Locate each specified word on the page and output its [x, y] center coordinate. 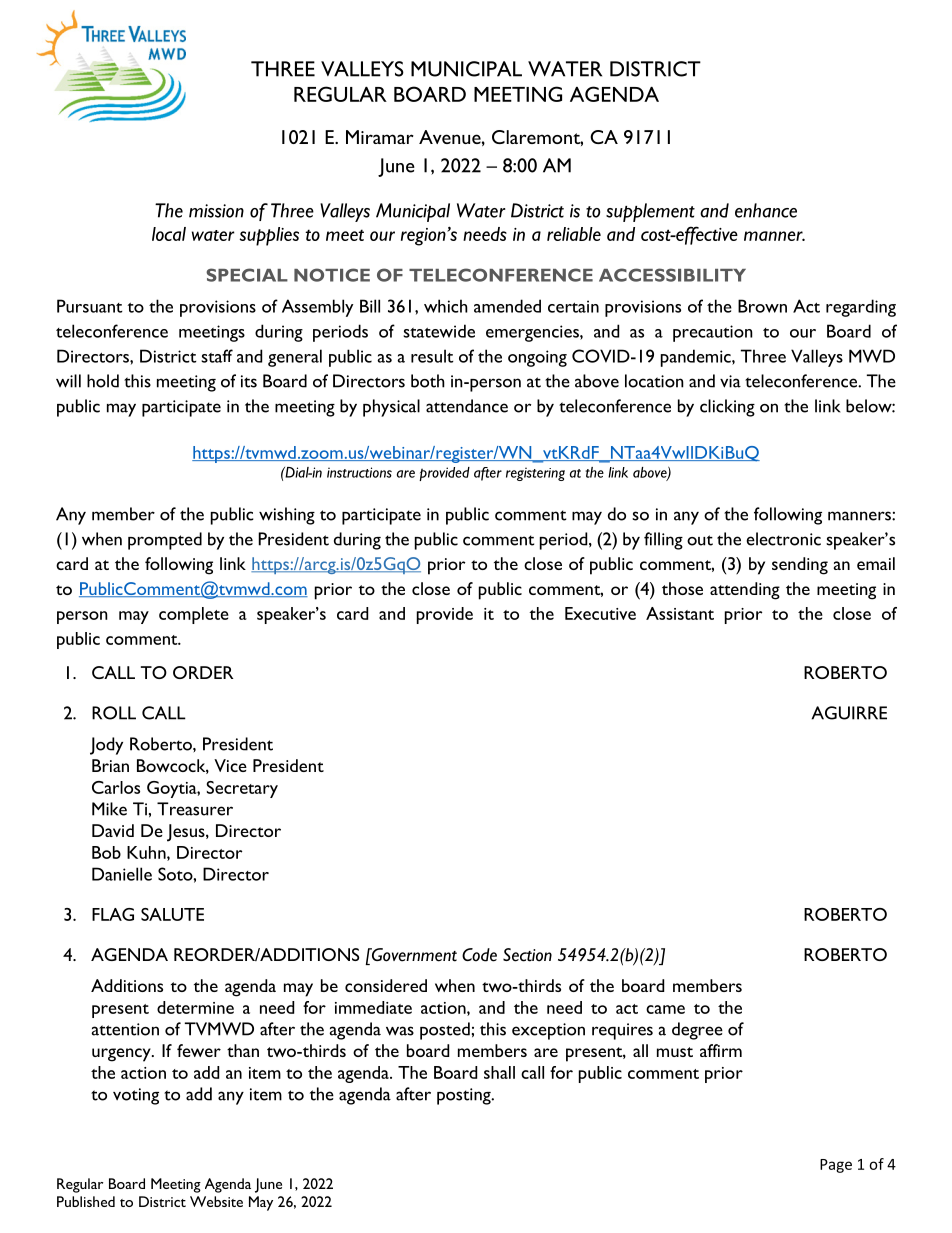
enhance [766, 210]
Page [836, 1166]
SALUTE [172, 914]
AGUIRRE [849, 713]
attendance [467, 406]
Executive [600, 613]
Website [216, 1201]
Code [479, 955]
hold [103, 381]
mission [216, 211]
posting [465, 1096]
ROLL [114, 713]
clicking [727, 408]
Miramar [380, 137]
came [665, 1009]
